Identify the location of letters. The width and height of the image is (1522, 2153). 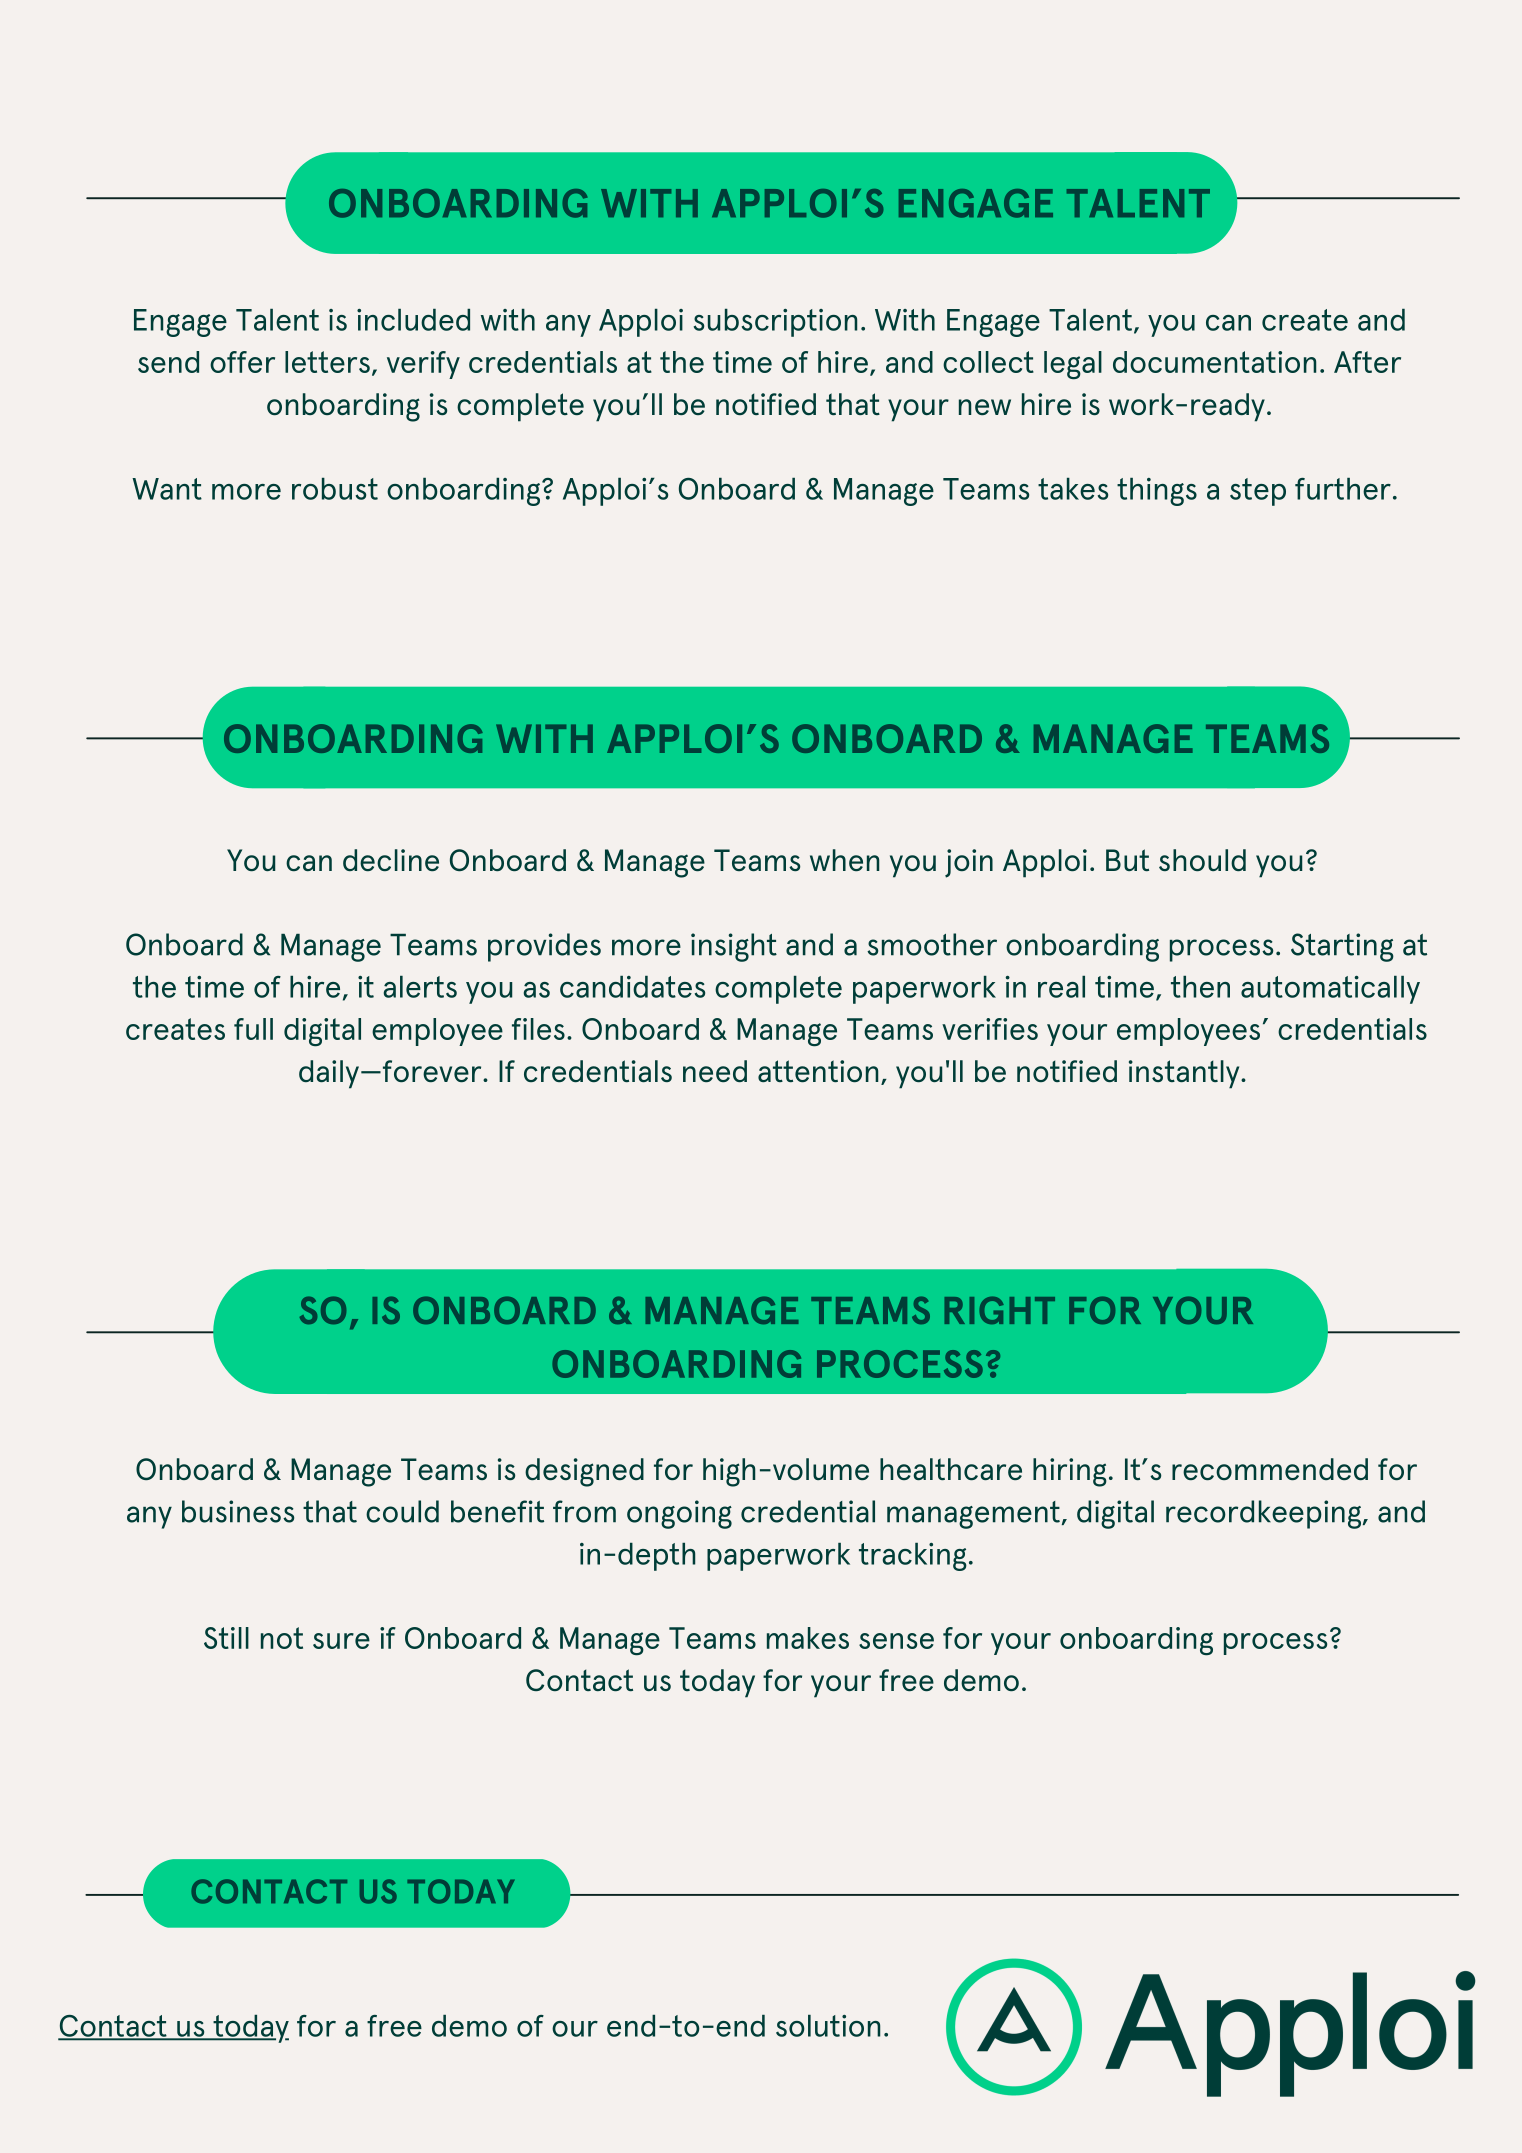
(327, 362).
